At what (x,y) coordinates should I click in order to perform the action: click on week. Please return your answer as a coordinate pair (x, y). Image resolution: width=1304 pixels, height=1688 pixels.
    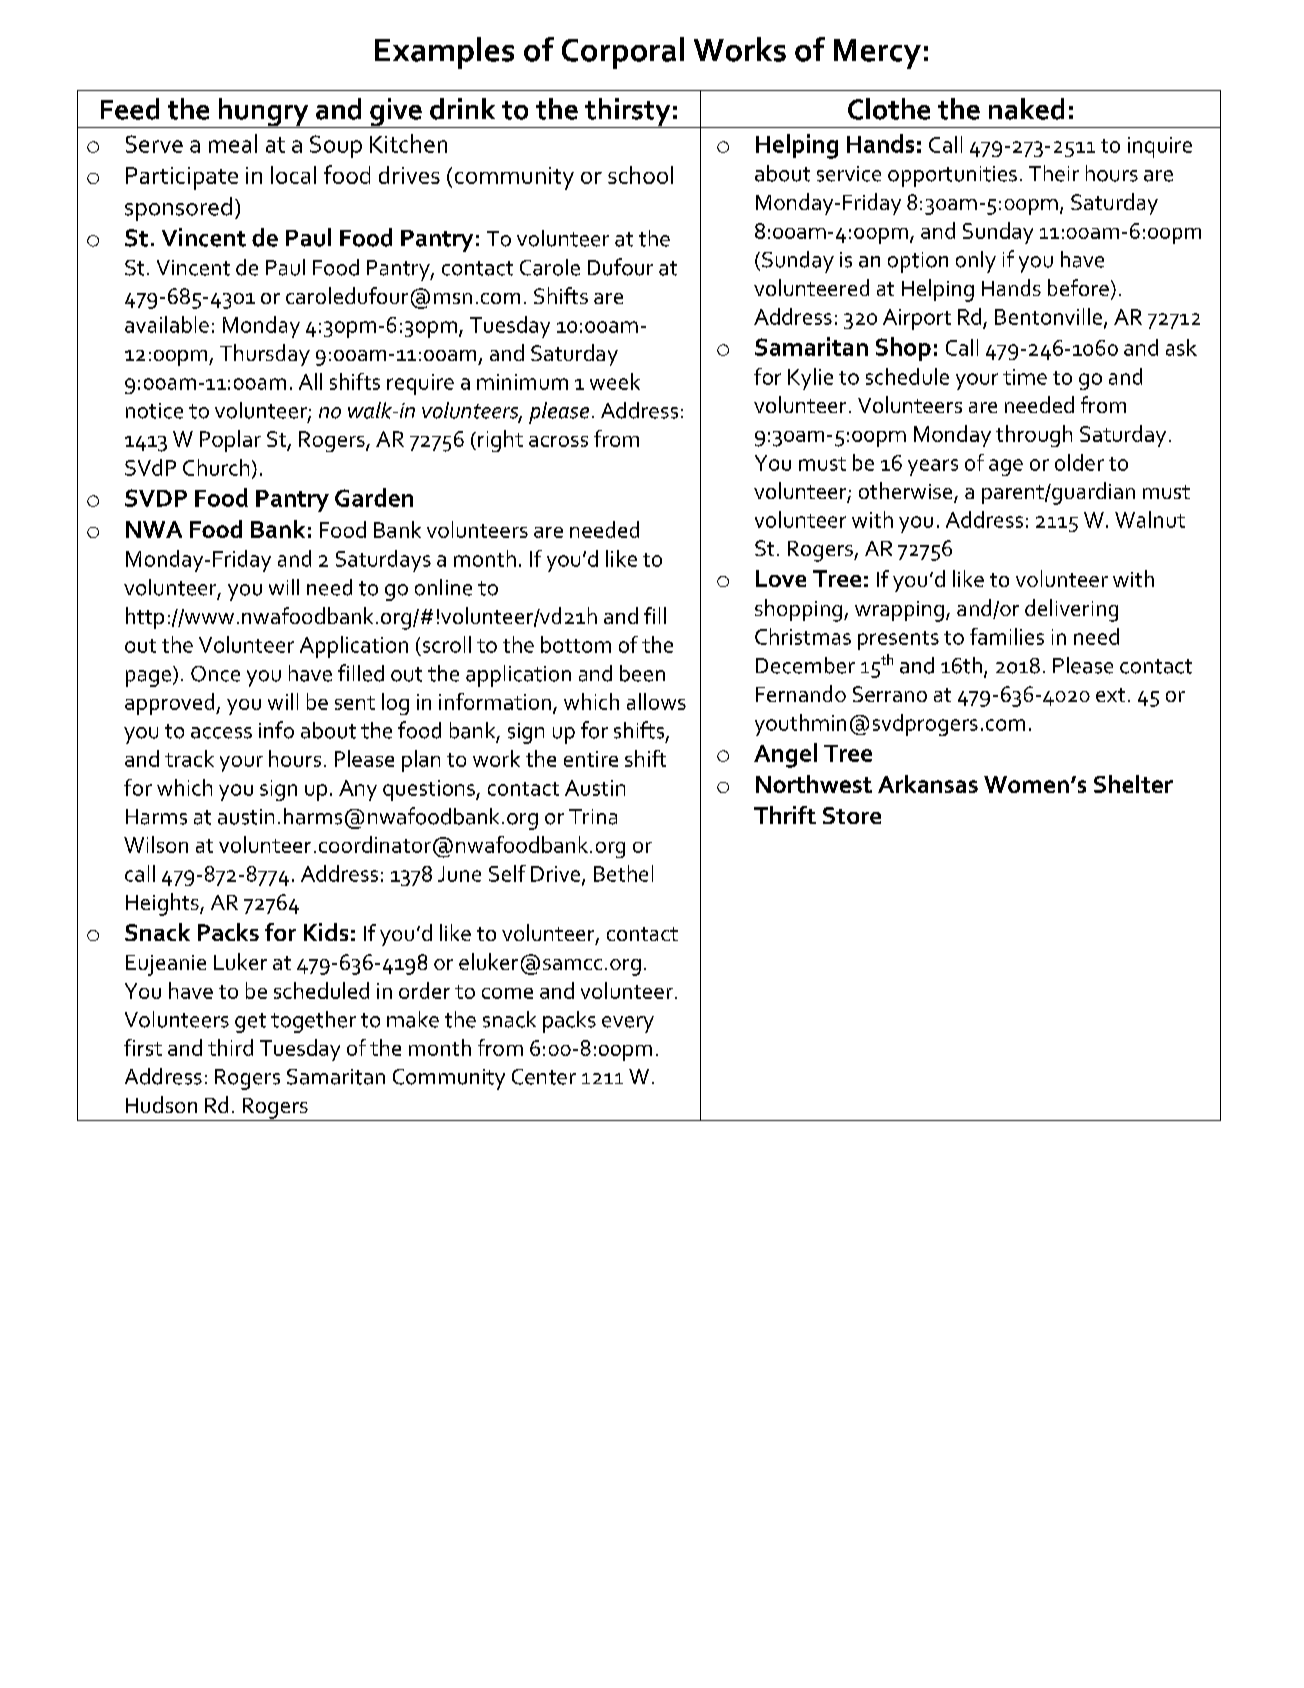
    Looking at the image, I should click on (615, 381).
